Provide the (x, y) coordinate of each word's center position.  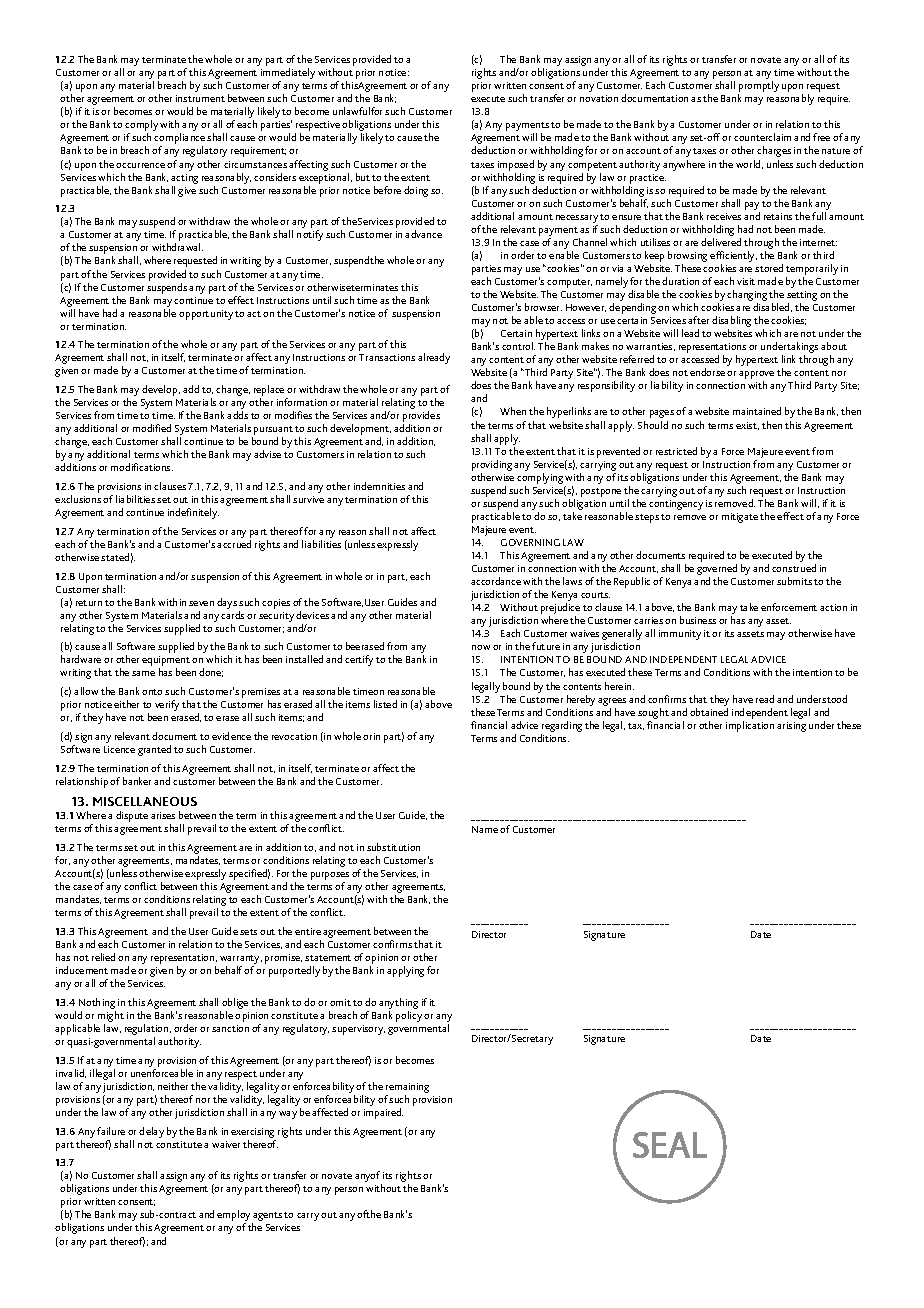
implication (750, 726)
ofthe (369, 1214)
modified (152, 428)
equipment (166, 662)
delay (151, 1132)
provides (421, 418)
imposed (516, 165)
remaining (407, 1088)
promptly (758, 88)
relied (103, 957)
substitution (393, 847)
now (481, 647)
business (698, 620)
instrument (200, 98)
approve (756, 376)
